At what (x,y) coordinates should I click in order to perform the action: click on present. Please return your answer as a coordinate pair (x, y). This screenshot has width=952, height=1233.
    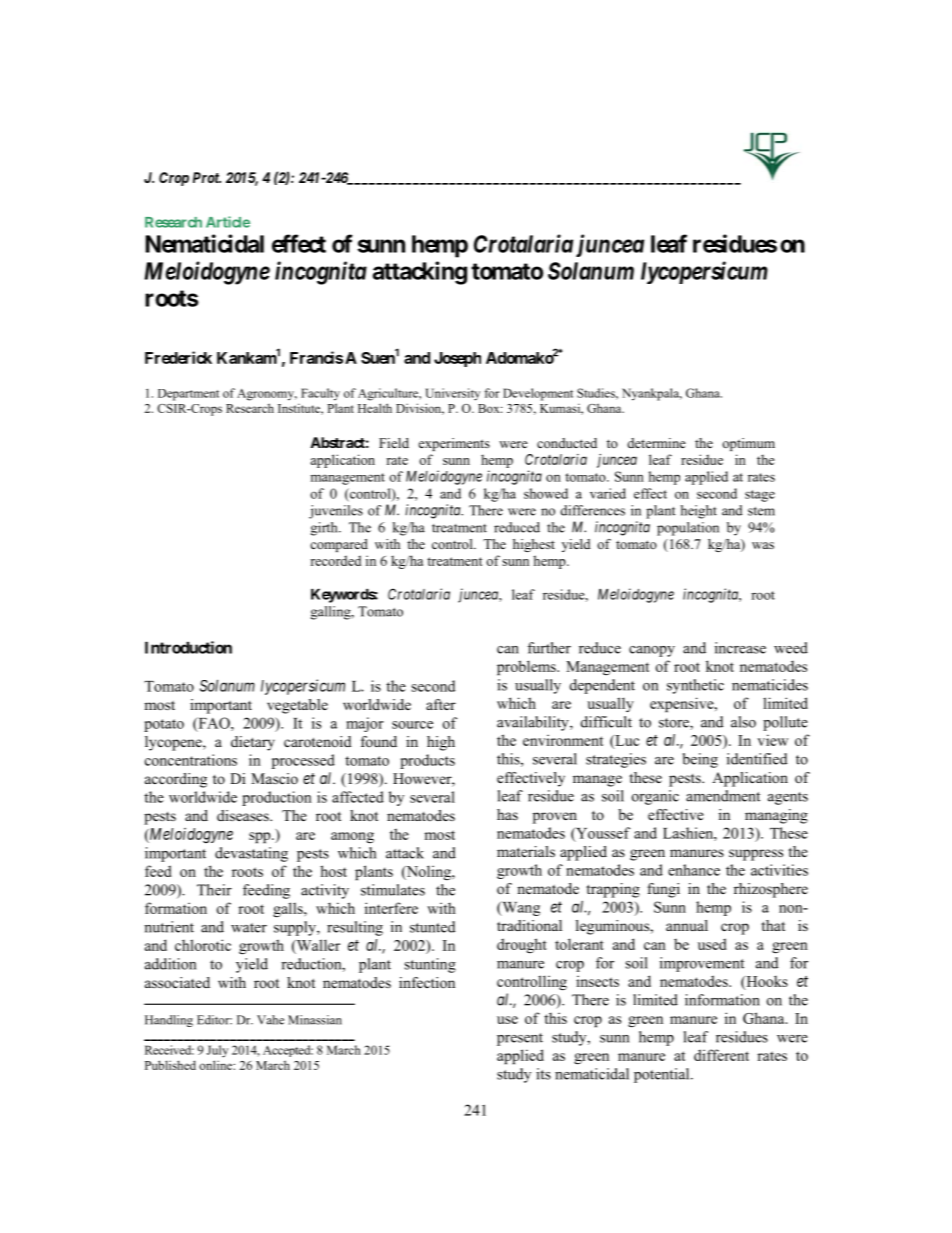
    Looking at the image, I should click on (520, 1039).
